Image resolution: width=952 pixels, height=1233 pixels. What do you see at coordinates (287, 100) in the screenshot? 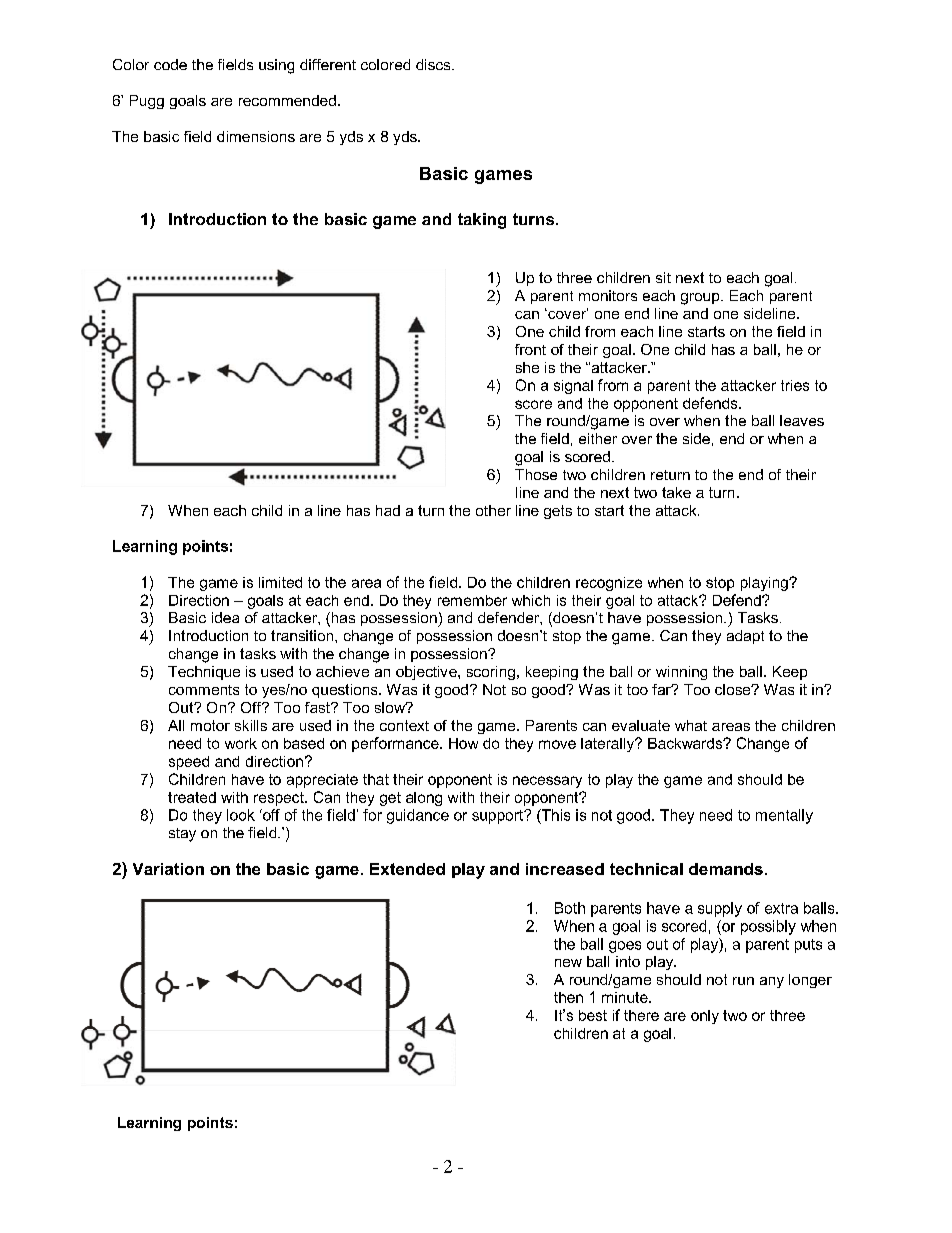
I see `recommended` at bounding box center [287, 100].
